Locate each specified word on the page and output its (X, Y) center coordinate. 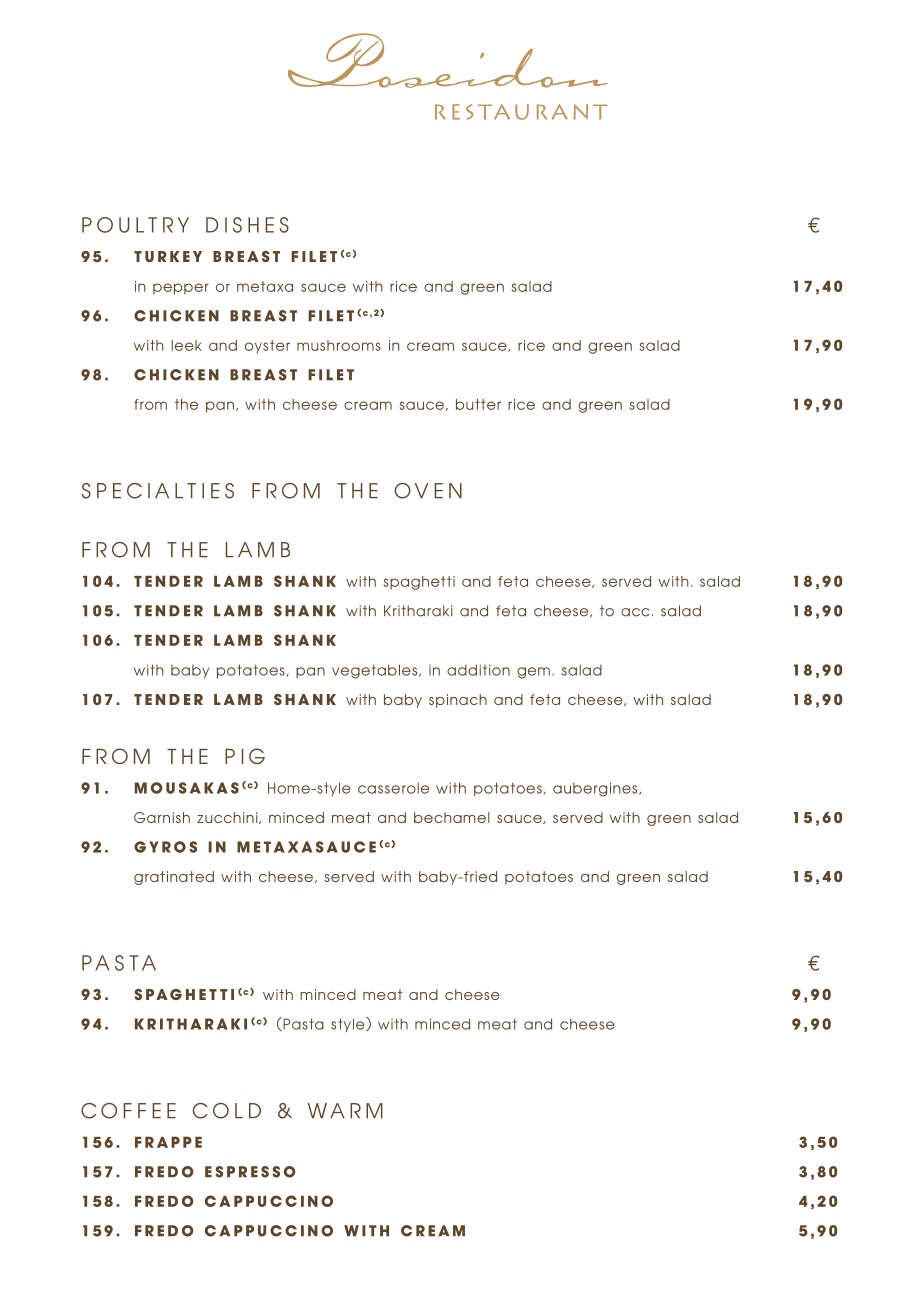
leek (187, 345)
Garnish (162, 817)
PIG (245, 756)
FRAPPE (168, 1142)
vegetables (376, 671)
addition (478, 670)
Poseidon (448, 60)
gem (533, 673)
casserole (393, 788)
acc (635, 612)
